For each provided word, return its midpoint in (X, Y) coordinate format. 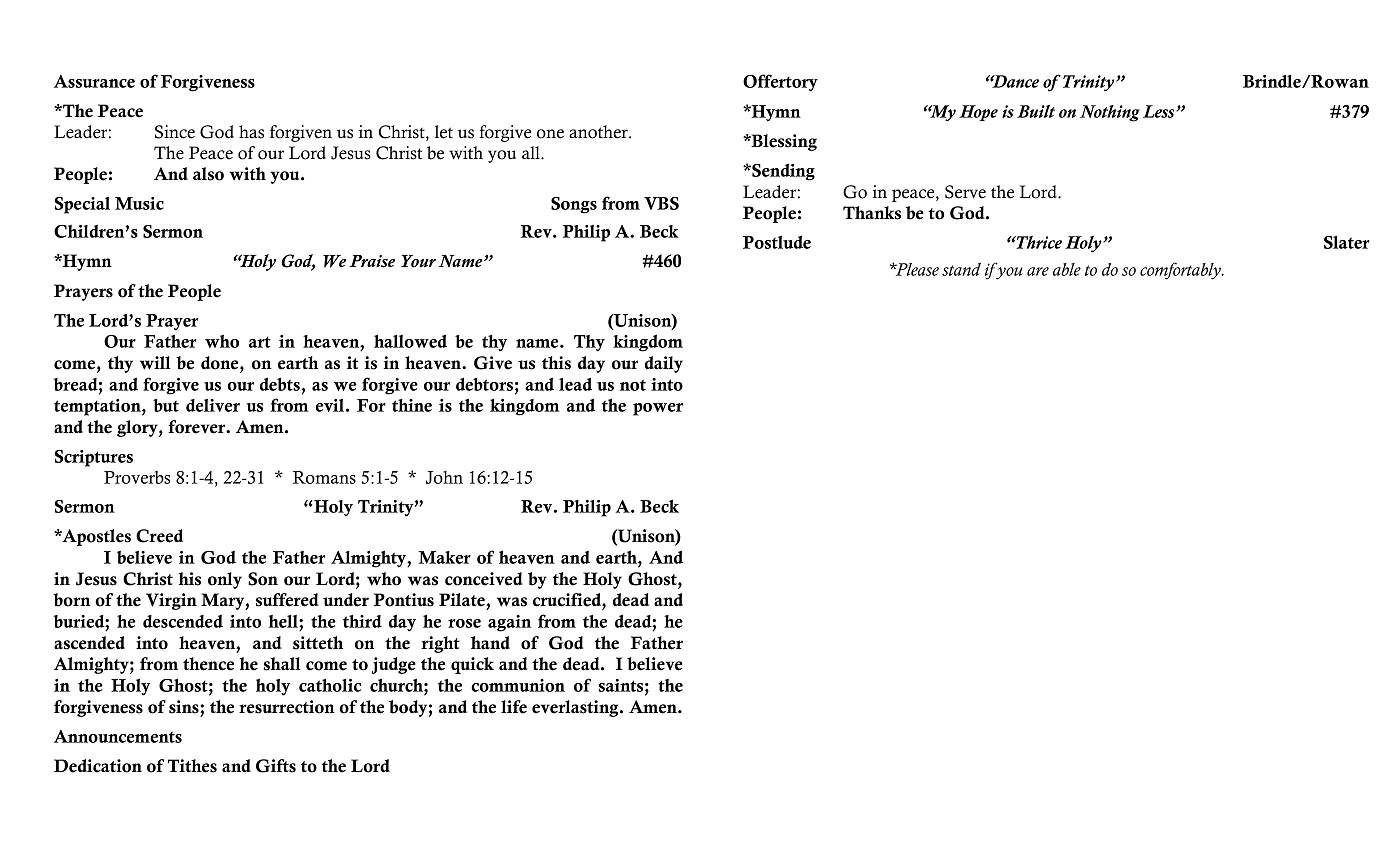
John (444, 477)
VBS (661, 203)
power (658, 409)
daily (664, 364)
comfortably (1181, 271)
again (509, 623)
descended (183, 621)
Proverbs (137, 477)
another (599, 132)
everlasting (576, 708)
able (1067, 269)
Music (139, 203)
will (155, 363)
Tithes (192, 766)
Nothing (1110, 113)
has (251, 132)
